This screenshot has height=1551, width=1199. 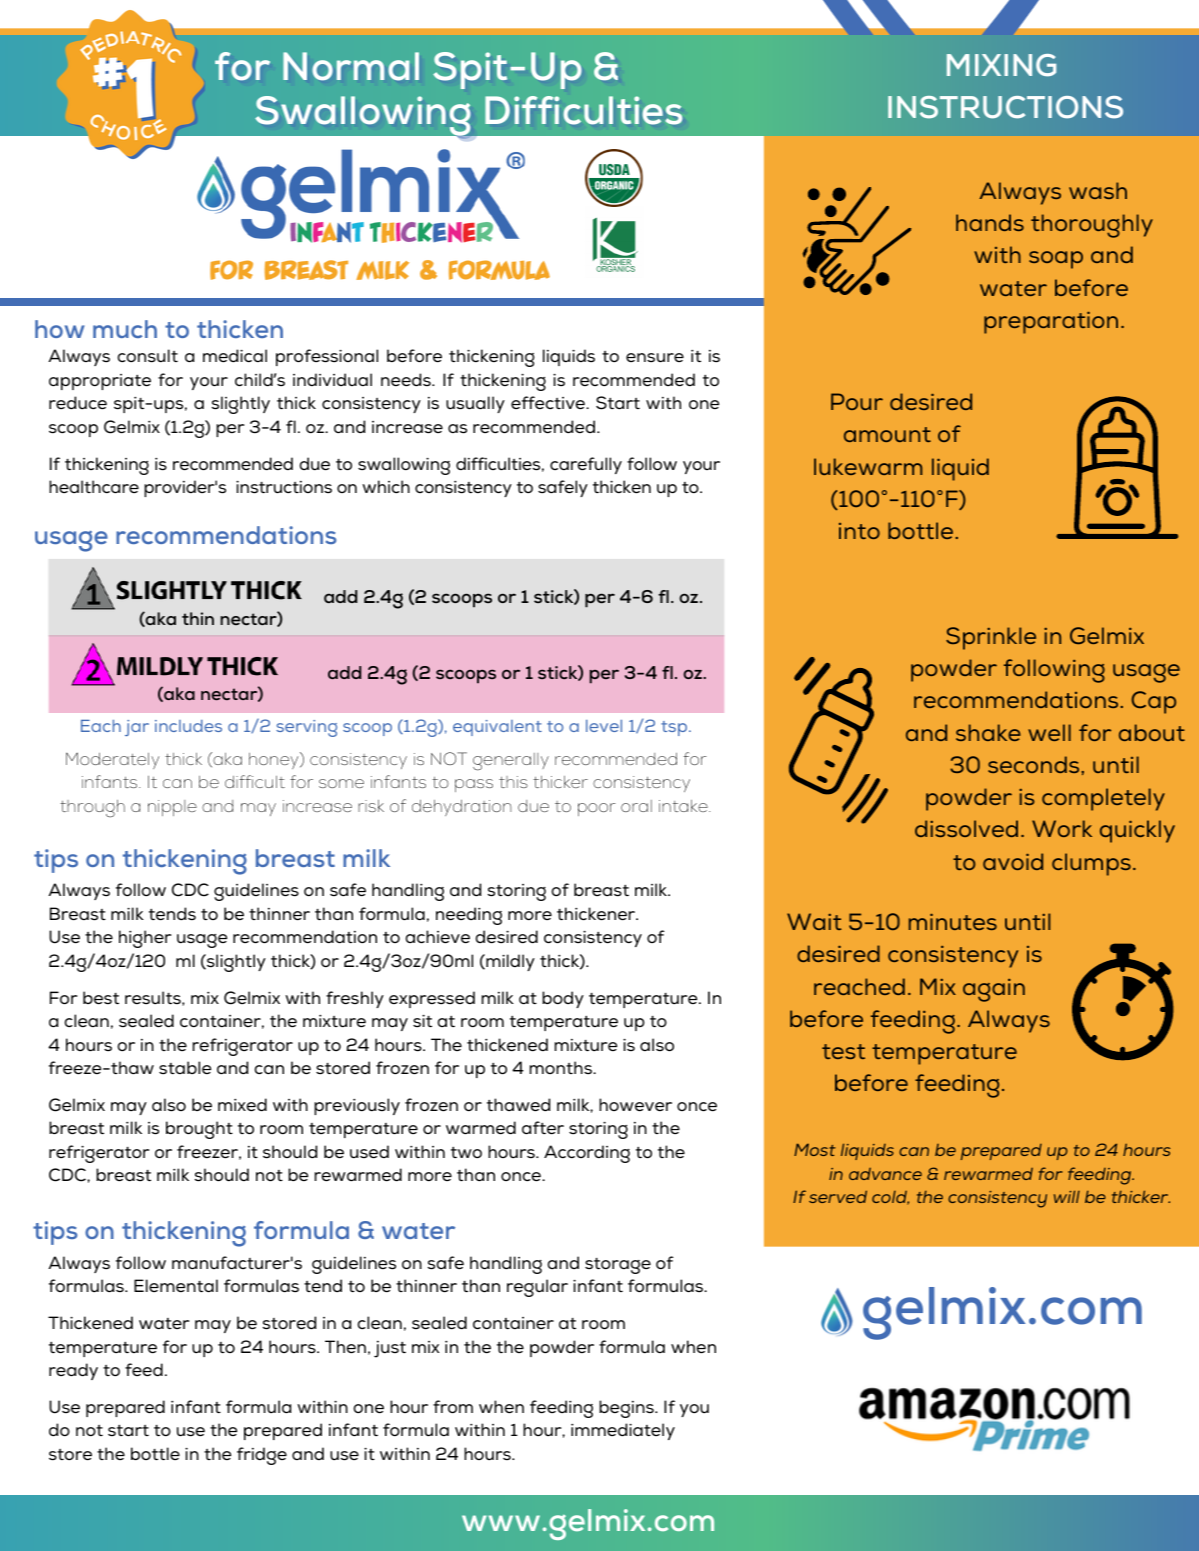 What do you see at coordinates (1001, 65) in the screenshot?
I see `MIXING` at bounding box center [1001, 65].
